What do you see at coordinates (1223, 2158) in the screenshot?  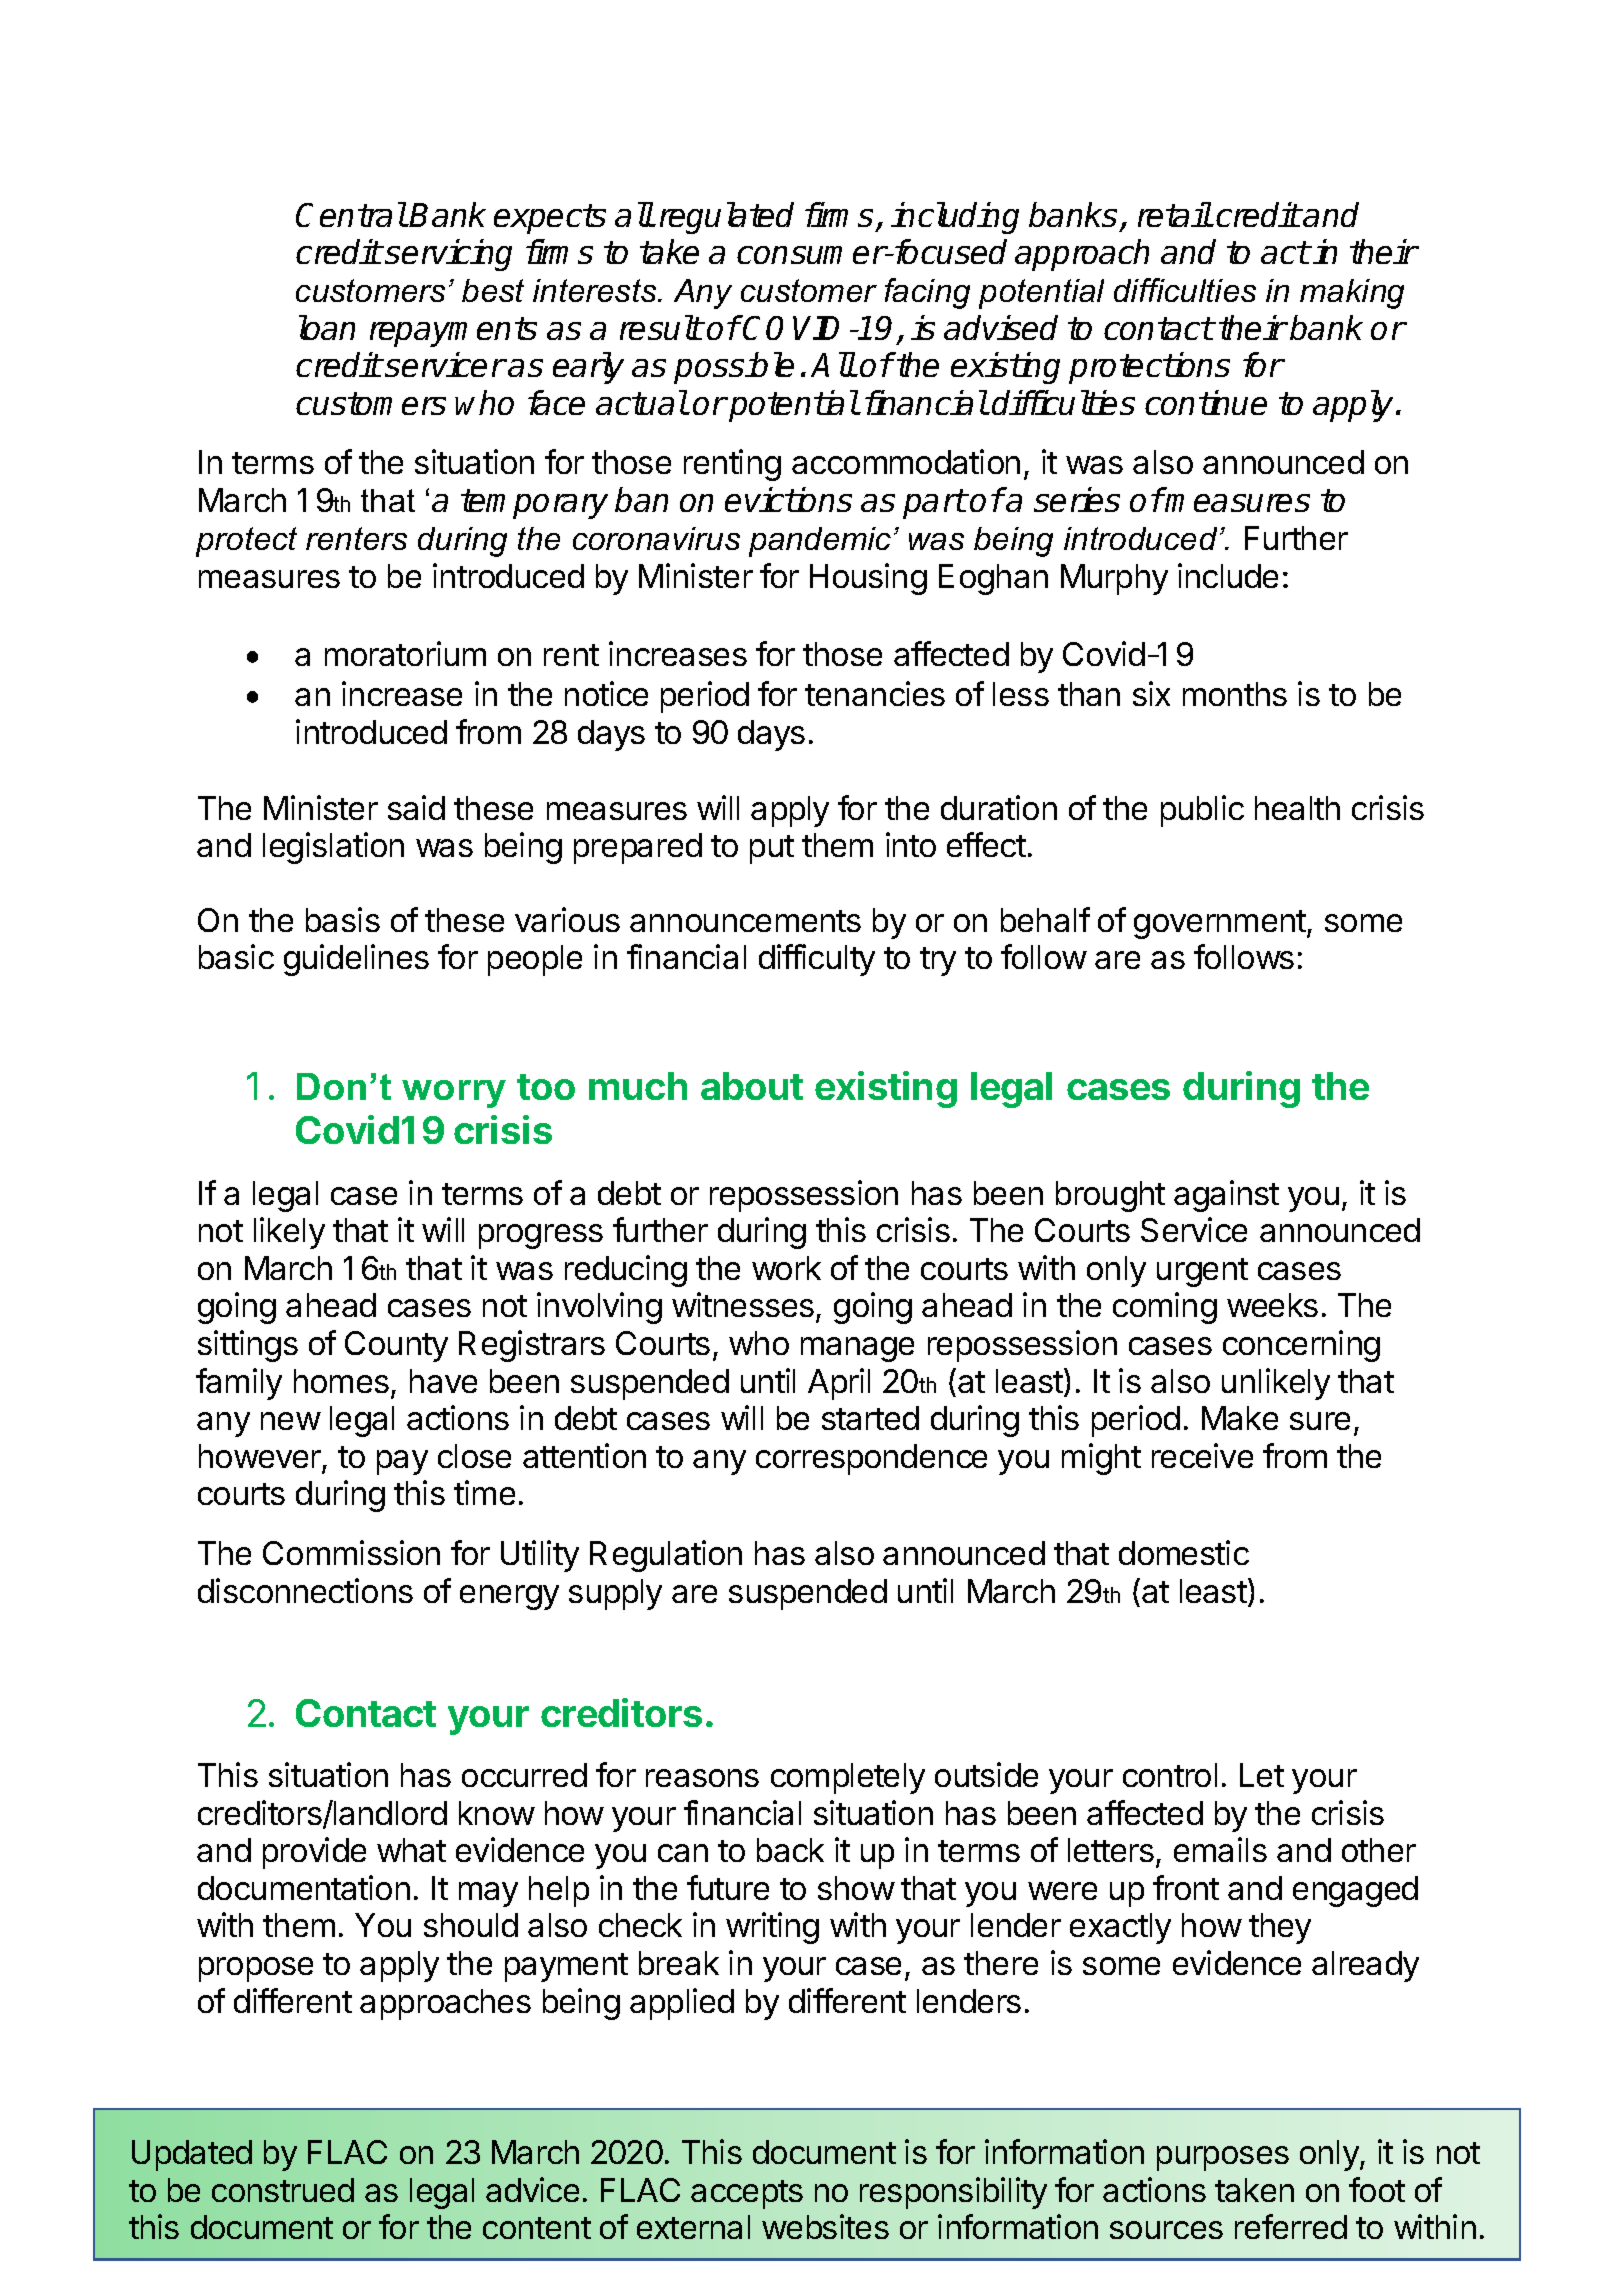 I see `purposes` at bounding box center [1223, 2158].
